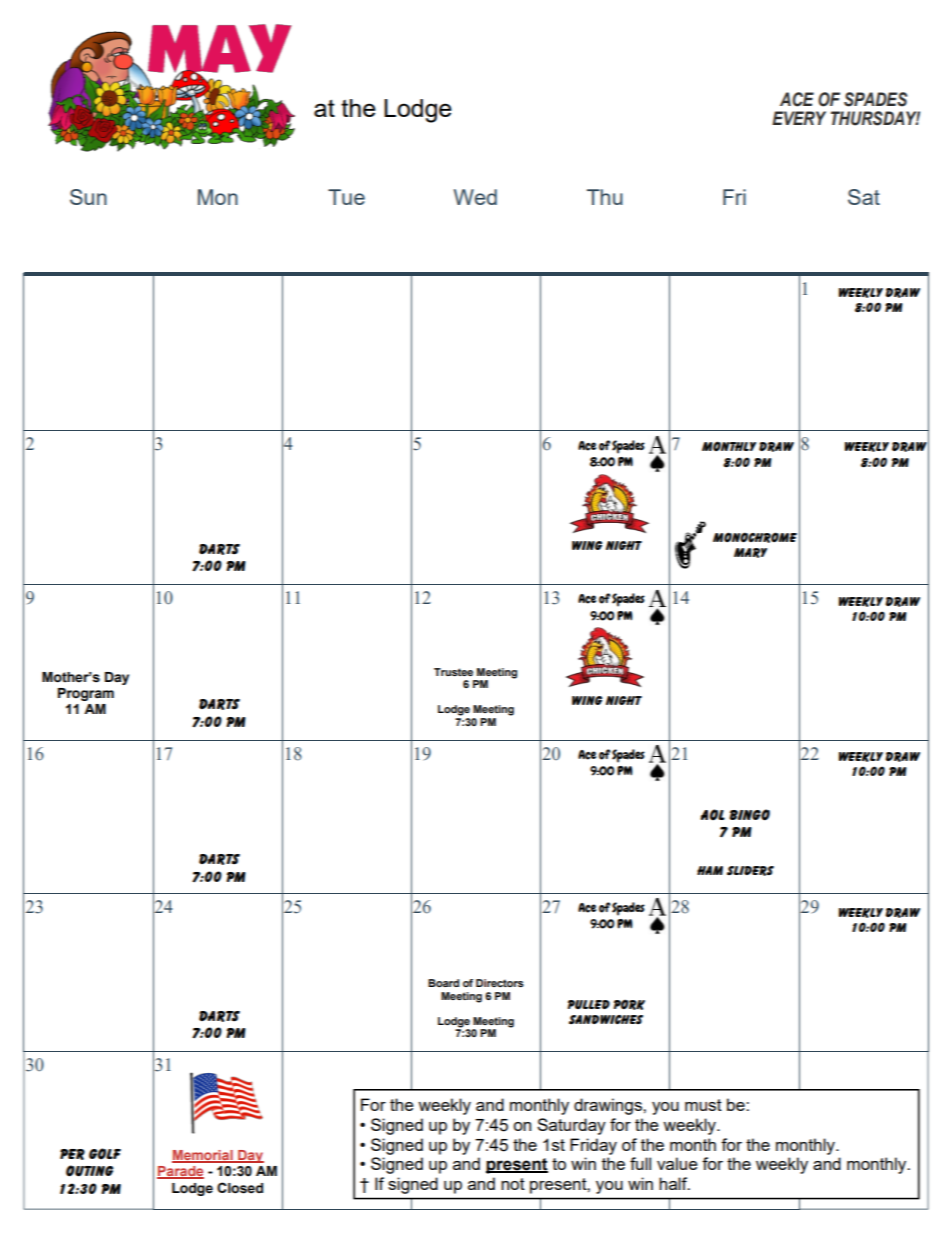 Image resolution: width=952 pixels, height=1233 pixels. Describe the element at coordinates (712, 814) in the screenshot. I see `AOL` at that location.
